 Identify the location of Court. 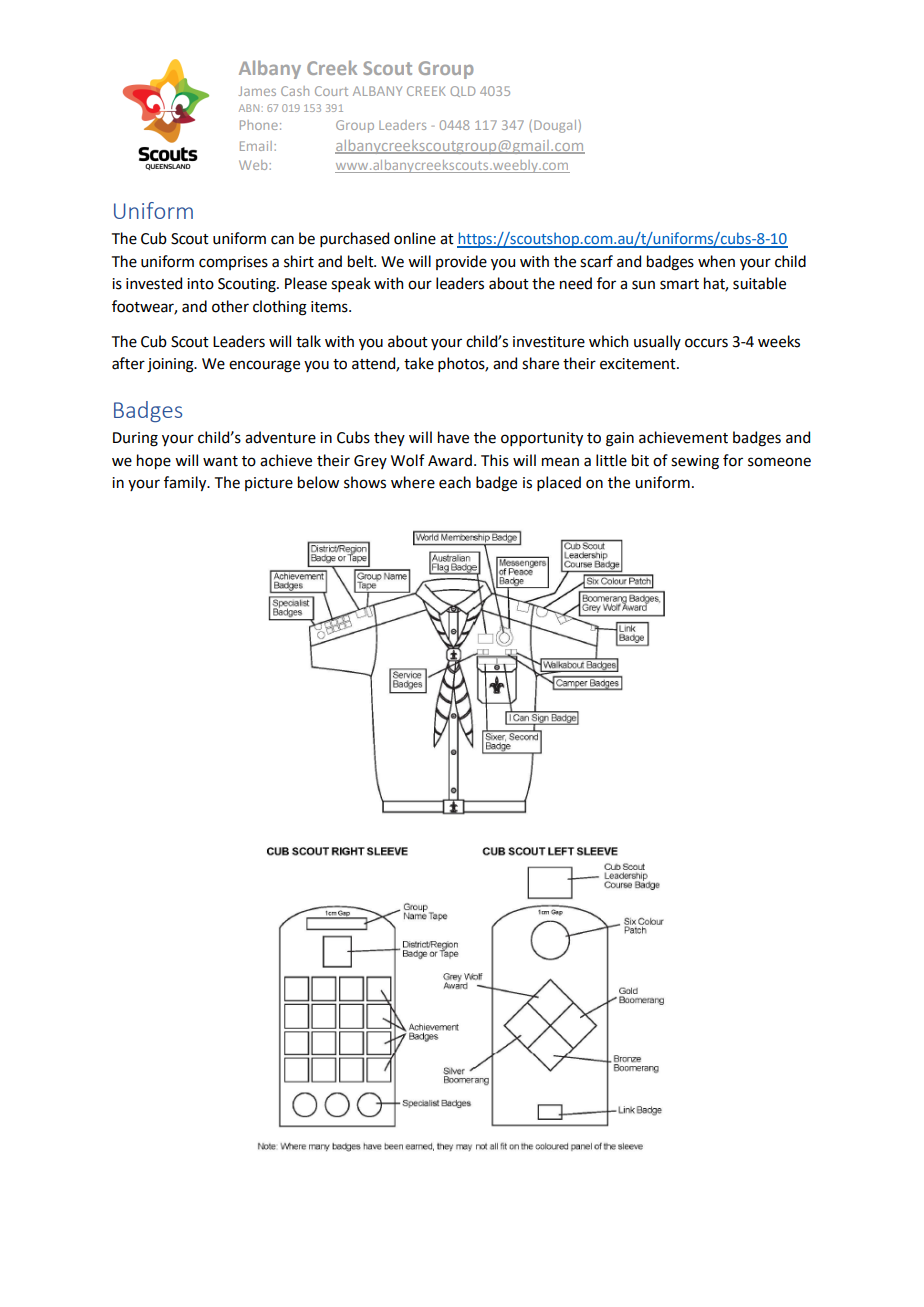
(331, 91).
